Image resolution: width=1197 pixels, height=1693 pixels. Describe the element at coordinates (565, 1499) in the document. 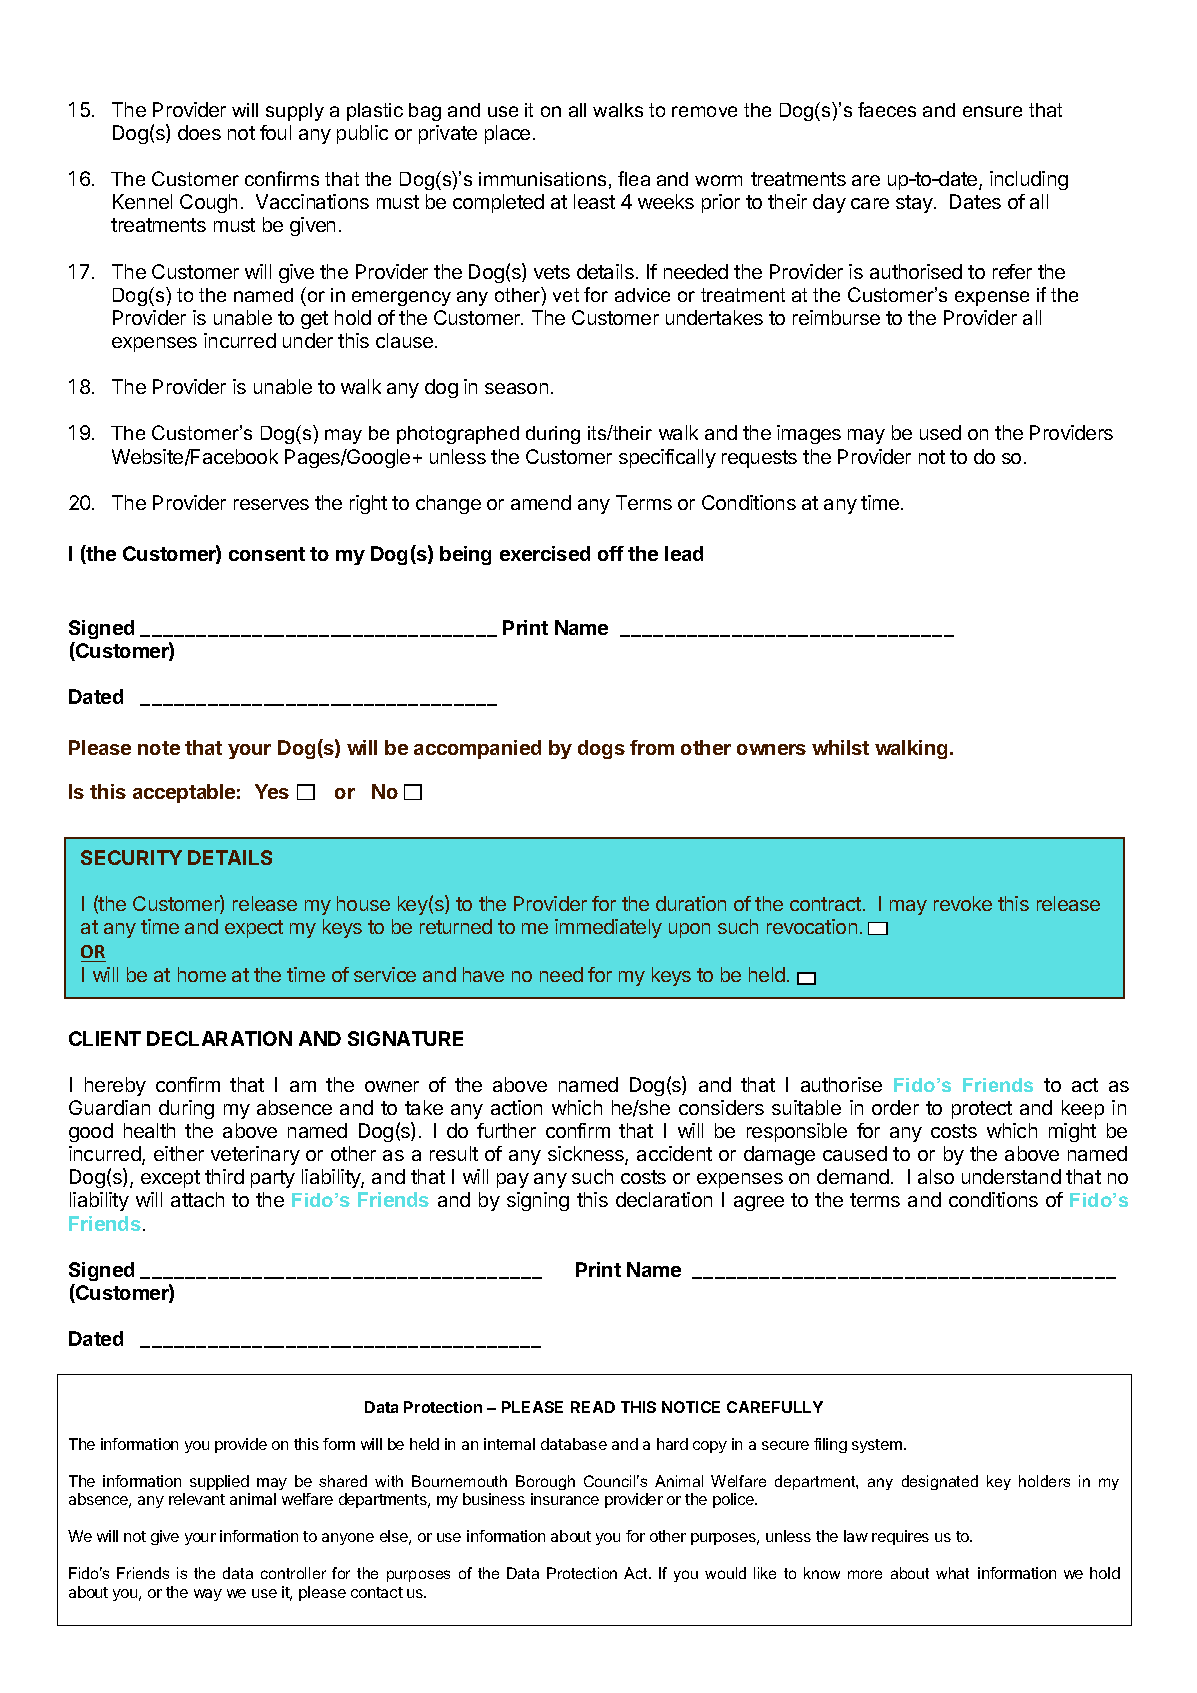

I see `insurance` at that location.
